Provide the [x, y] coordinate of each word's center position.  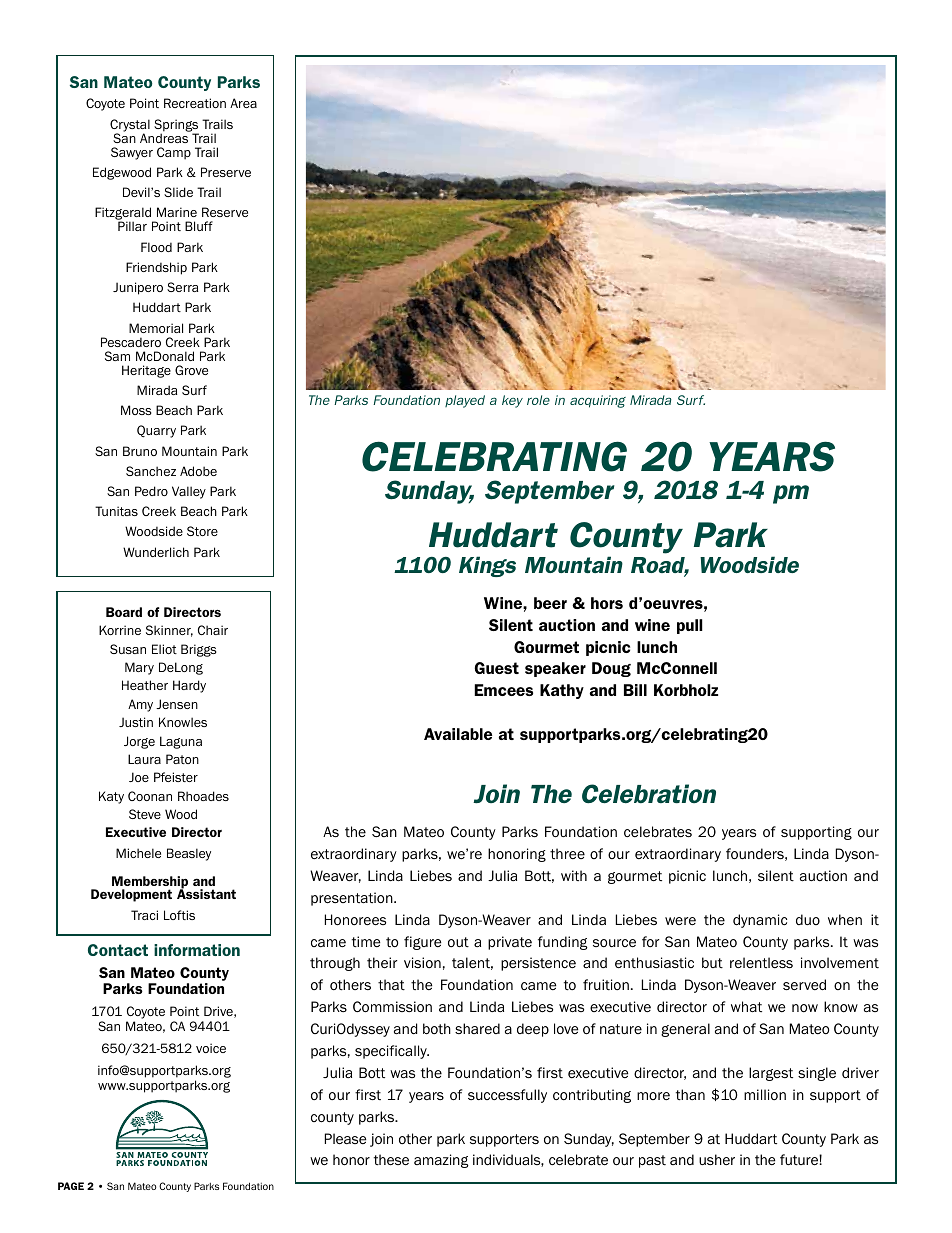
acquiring [598, 401]
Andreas [165, 137]
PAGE [71, 1186]
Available [458, 734]
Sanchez [151, 471]
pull [690, 626]
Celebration [649, 794]
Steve [145, 814]
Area [243, 103]
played [465, 401]
